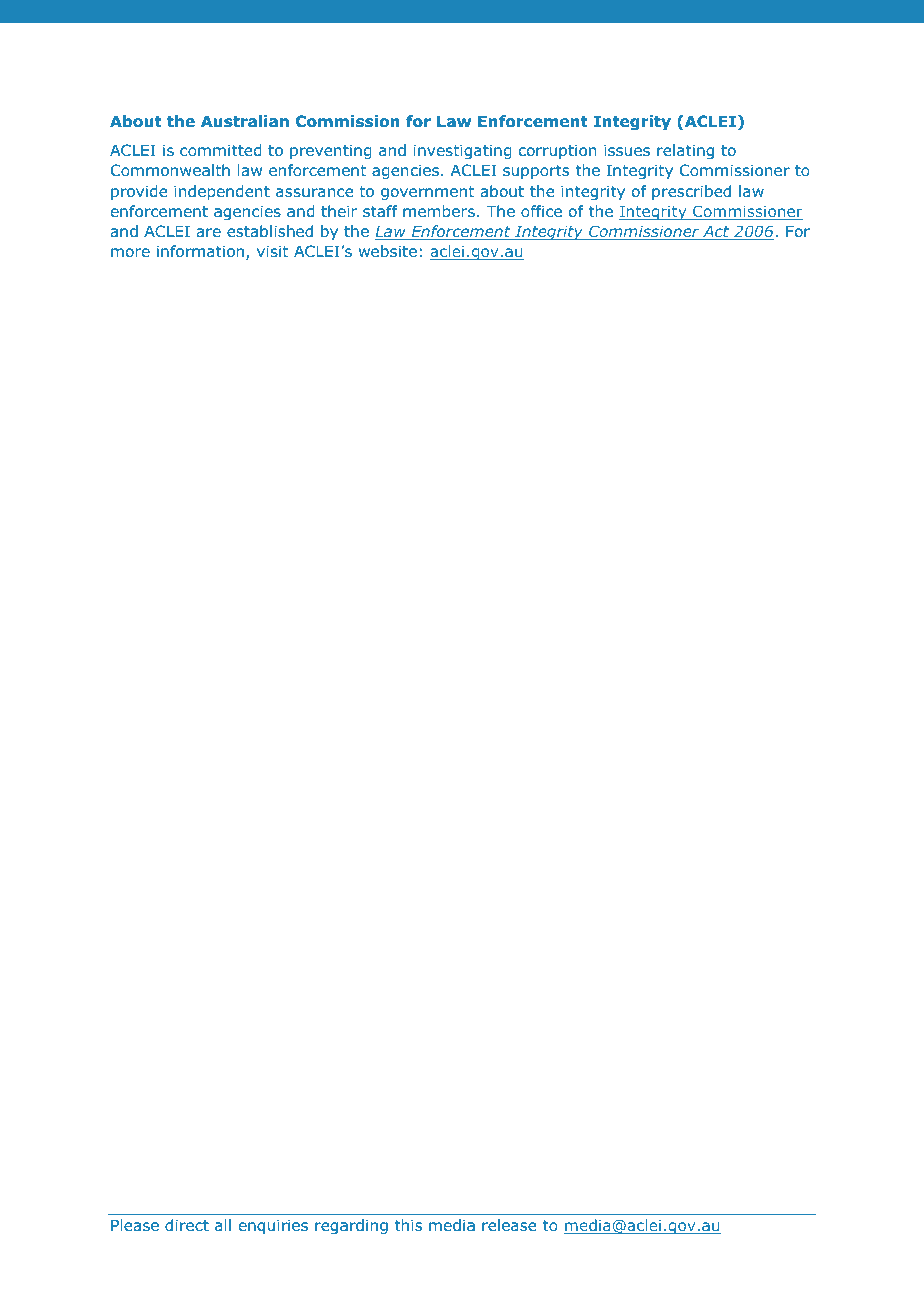  What do you see at coordinates (221, 150) in the image?
I see `committed` at bounding box center [221, 150].
